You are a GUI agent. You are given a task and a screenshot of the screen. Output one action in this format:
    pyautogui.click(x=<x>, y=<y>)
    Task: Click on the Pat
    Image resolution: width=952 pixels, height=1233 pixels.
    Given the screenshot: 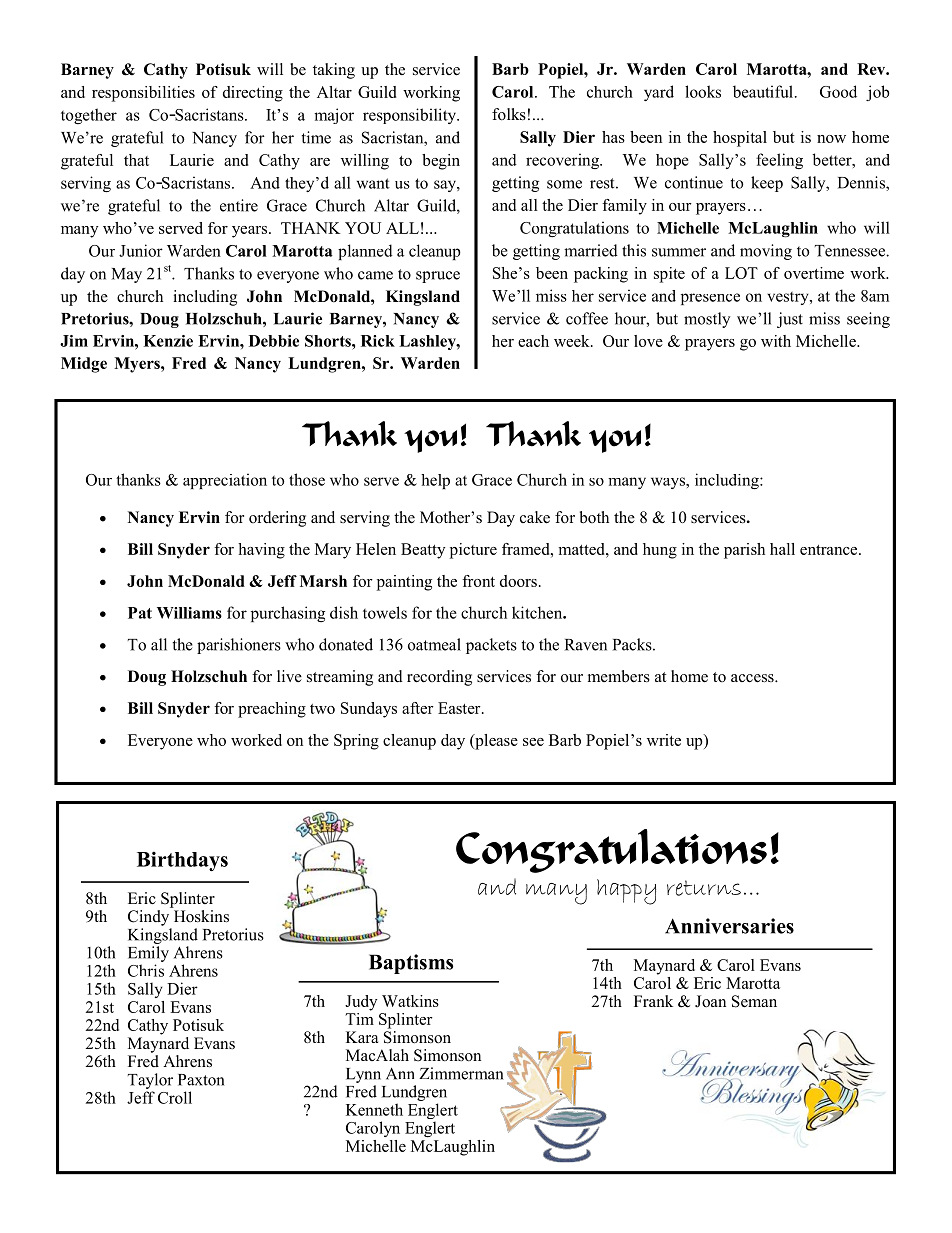 What is the action you would take?
    pyautogui.click(x=140, y=613)
